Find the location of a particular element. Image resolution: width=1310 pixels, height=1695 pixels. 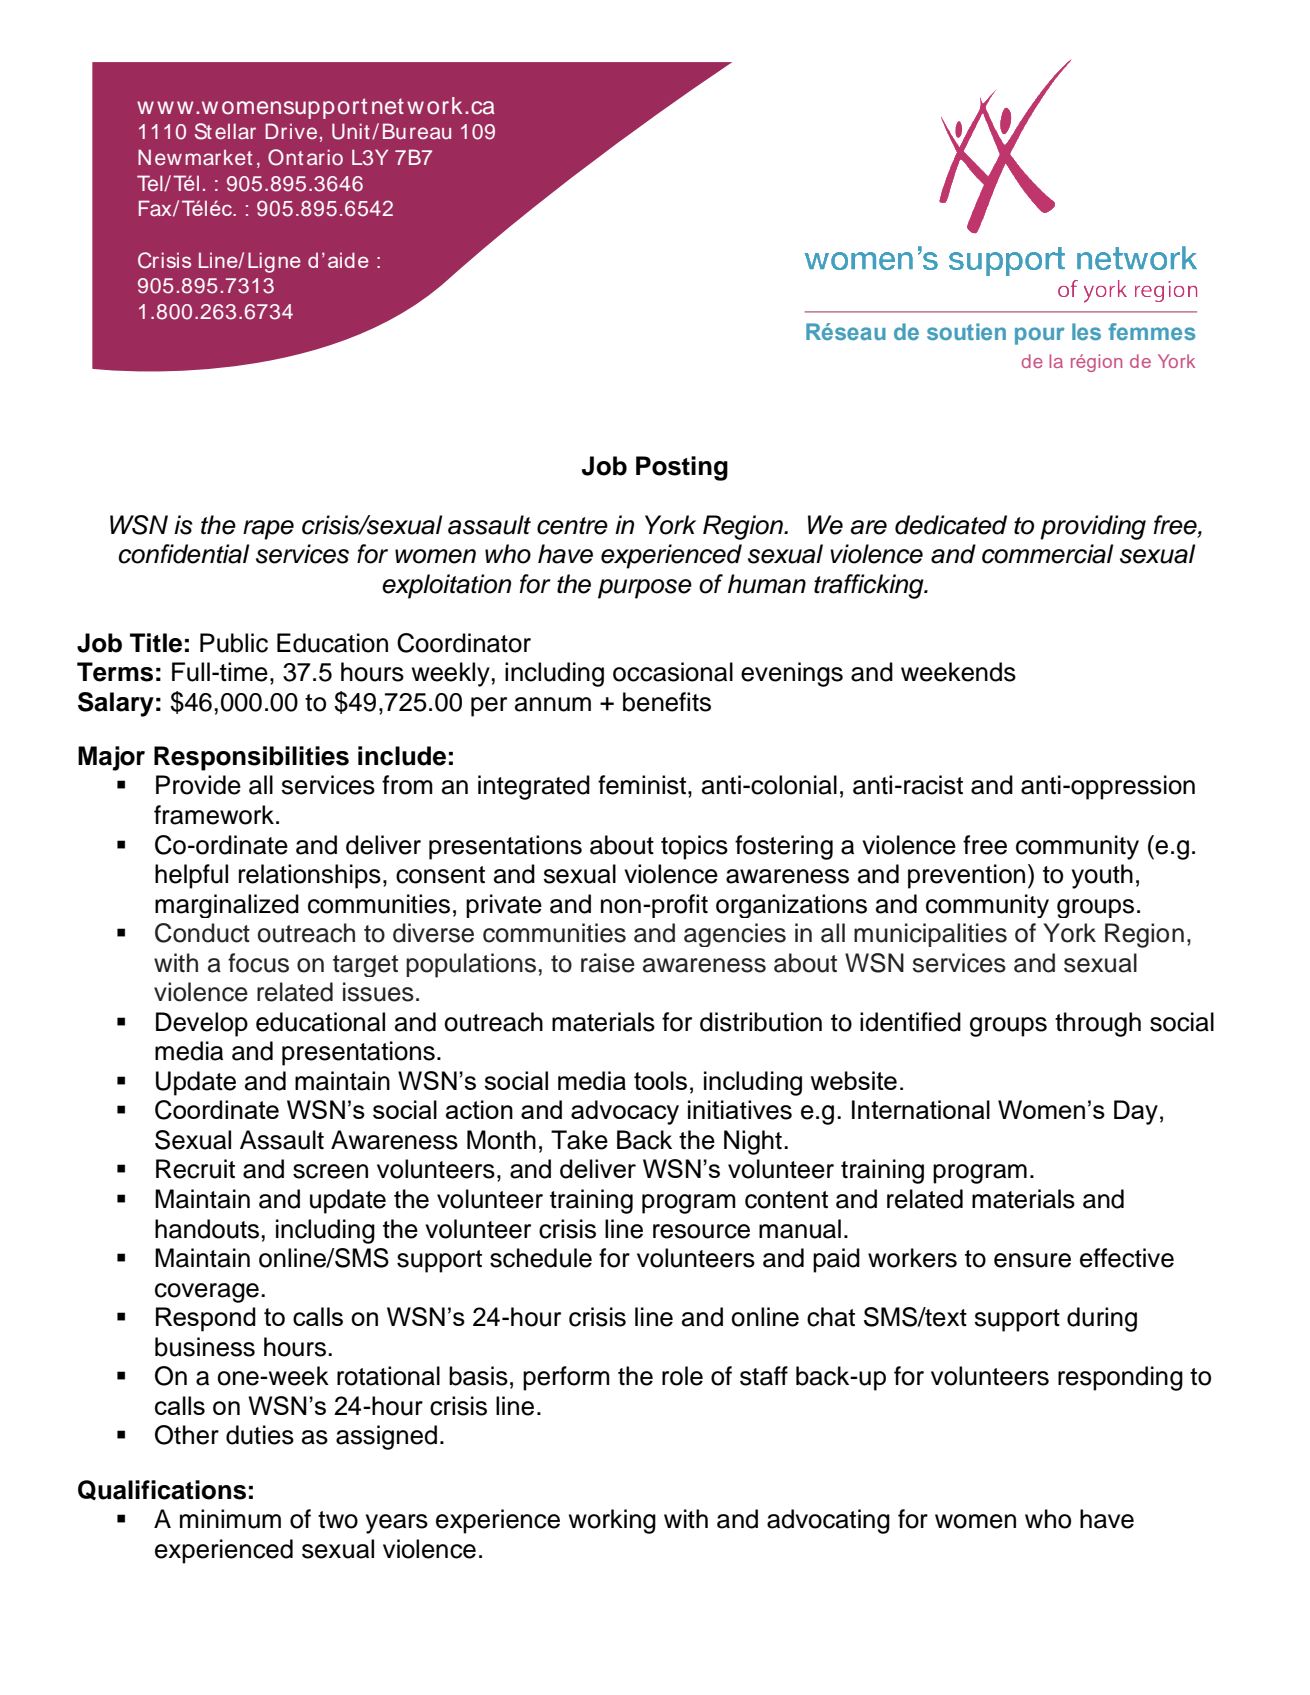

Drive is located at coordinates (291, 131).
